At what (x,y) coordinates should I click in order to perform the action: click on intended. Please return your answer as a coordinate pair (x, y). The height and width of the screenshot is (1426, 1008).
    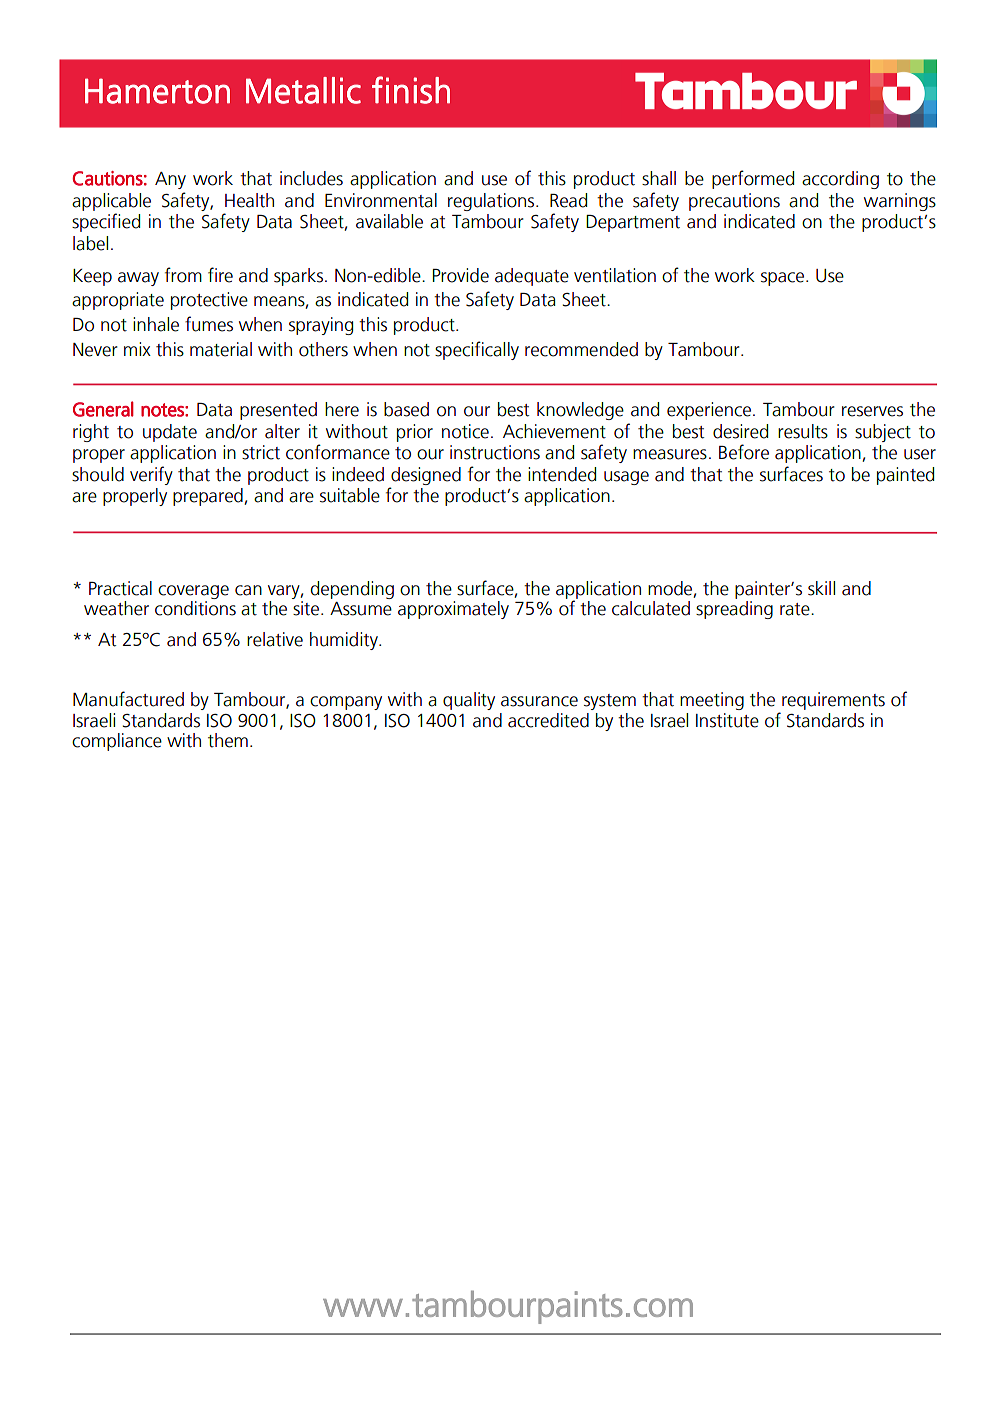
    Looking at the image, I should click on (562, 474).
